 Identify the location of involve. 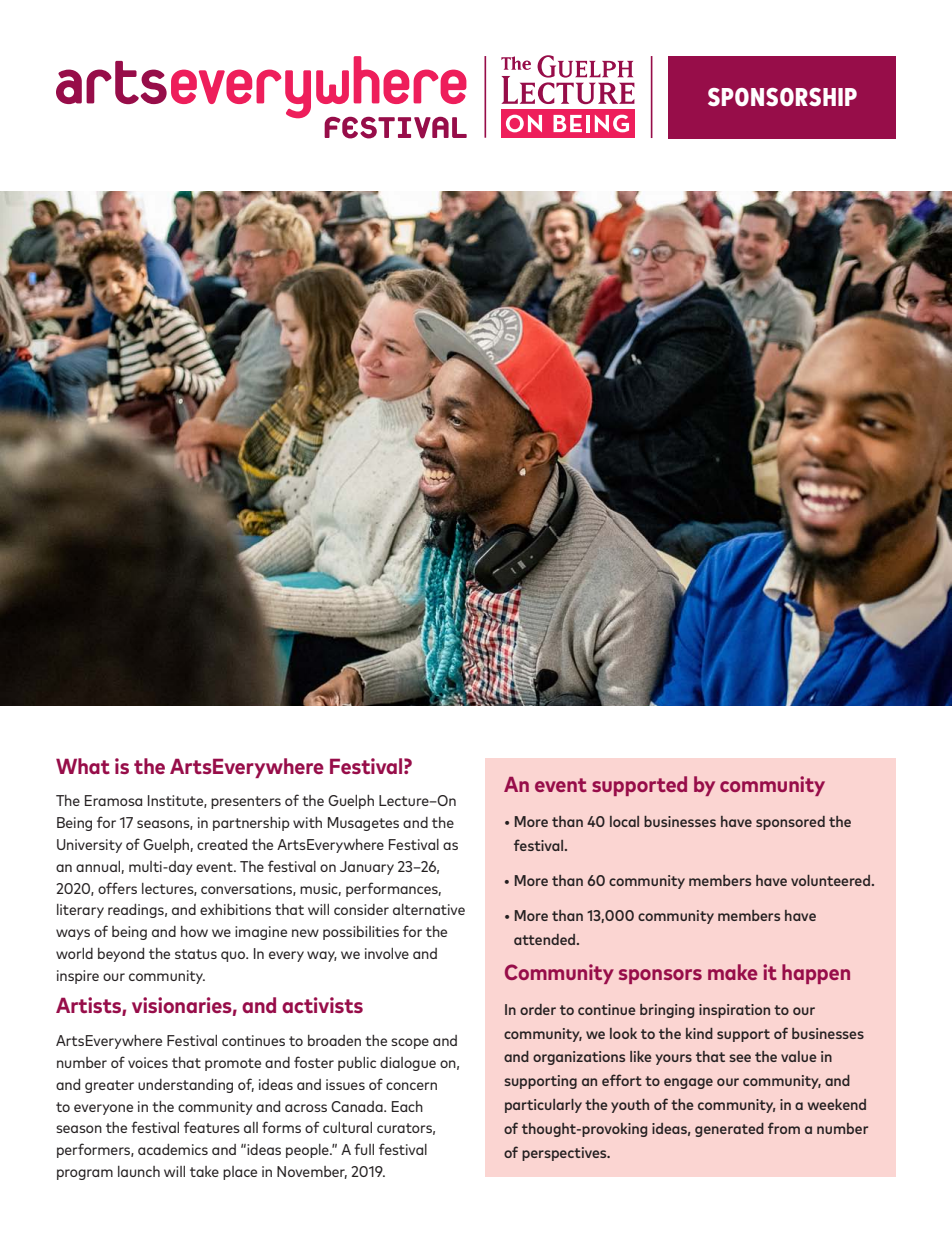
(387, 953).
